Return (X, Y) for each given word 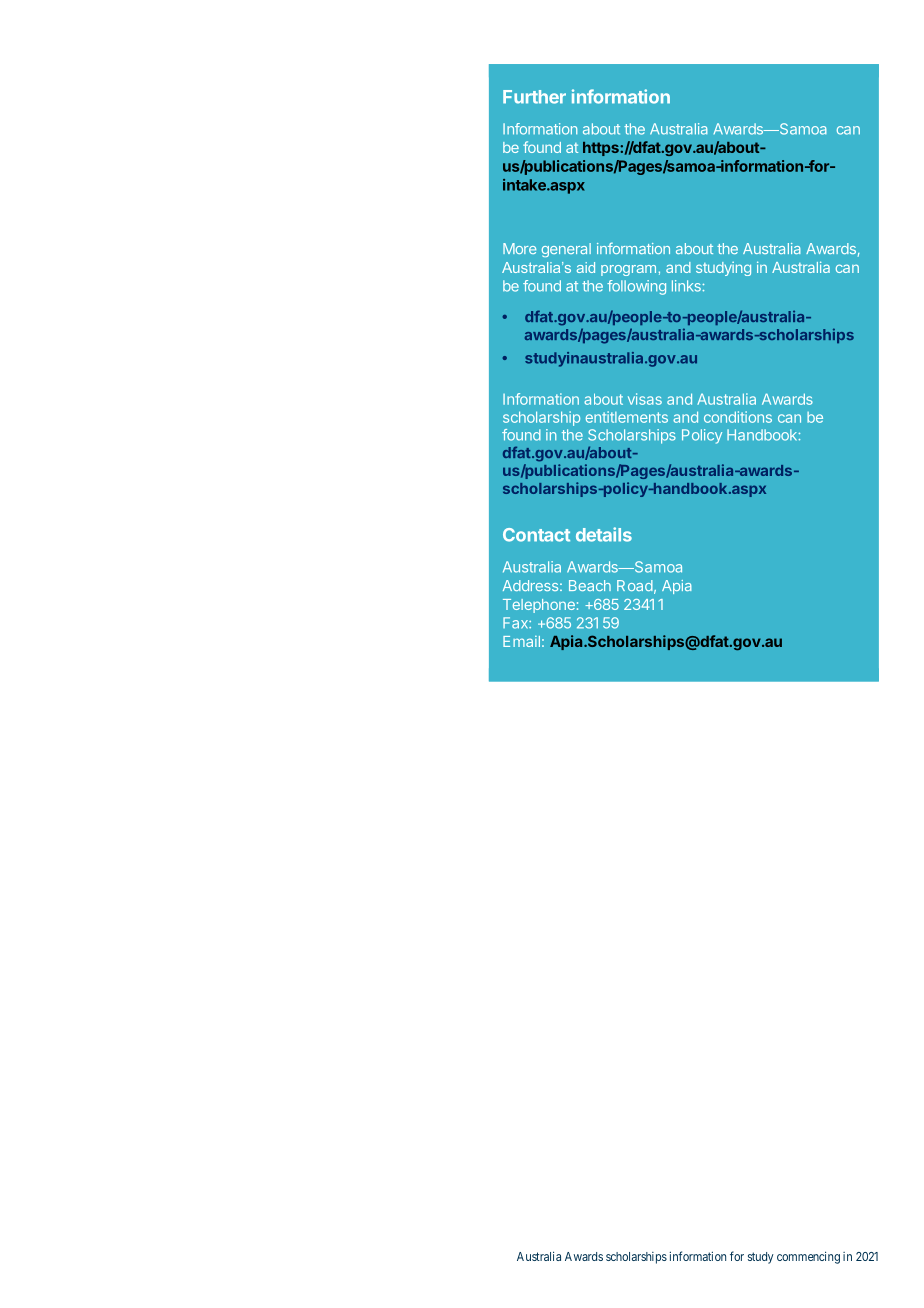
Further (534, 97)
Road (635, 585)
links (686, 286)
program (628, 270)
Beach (590, 585)
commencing (808, 1257)
